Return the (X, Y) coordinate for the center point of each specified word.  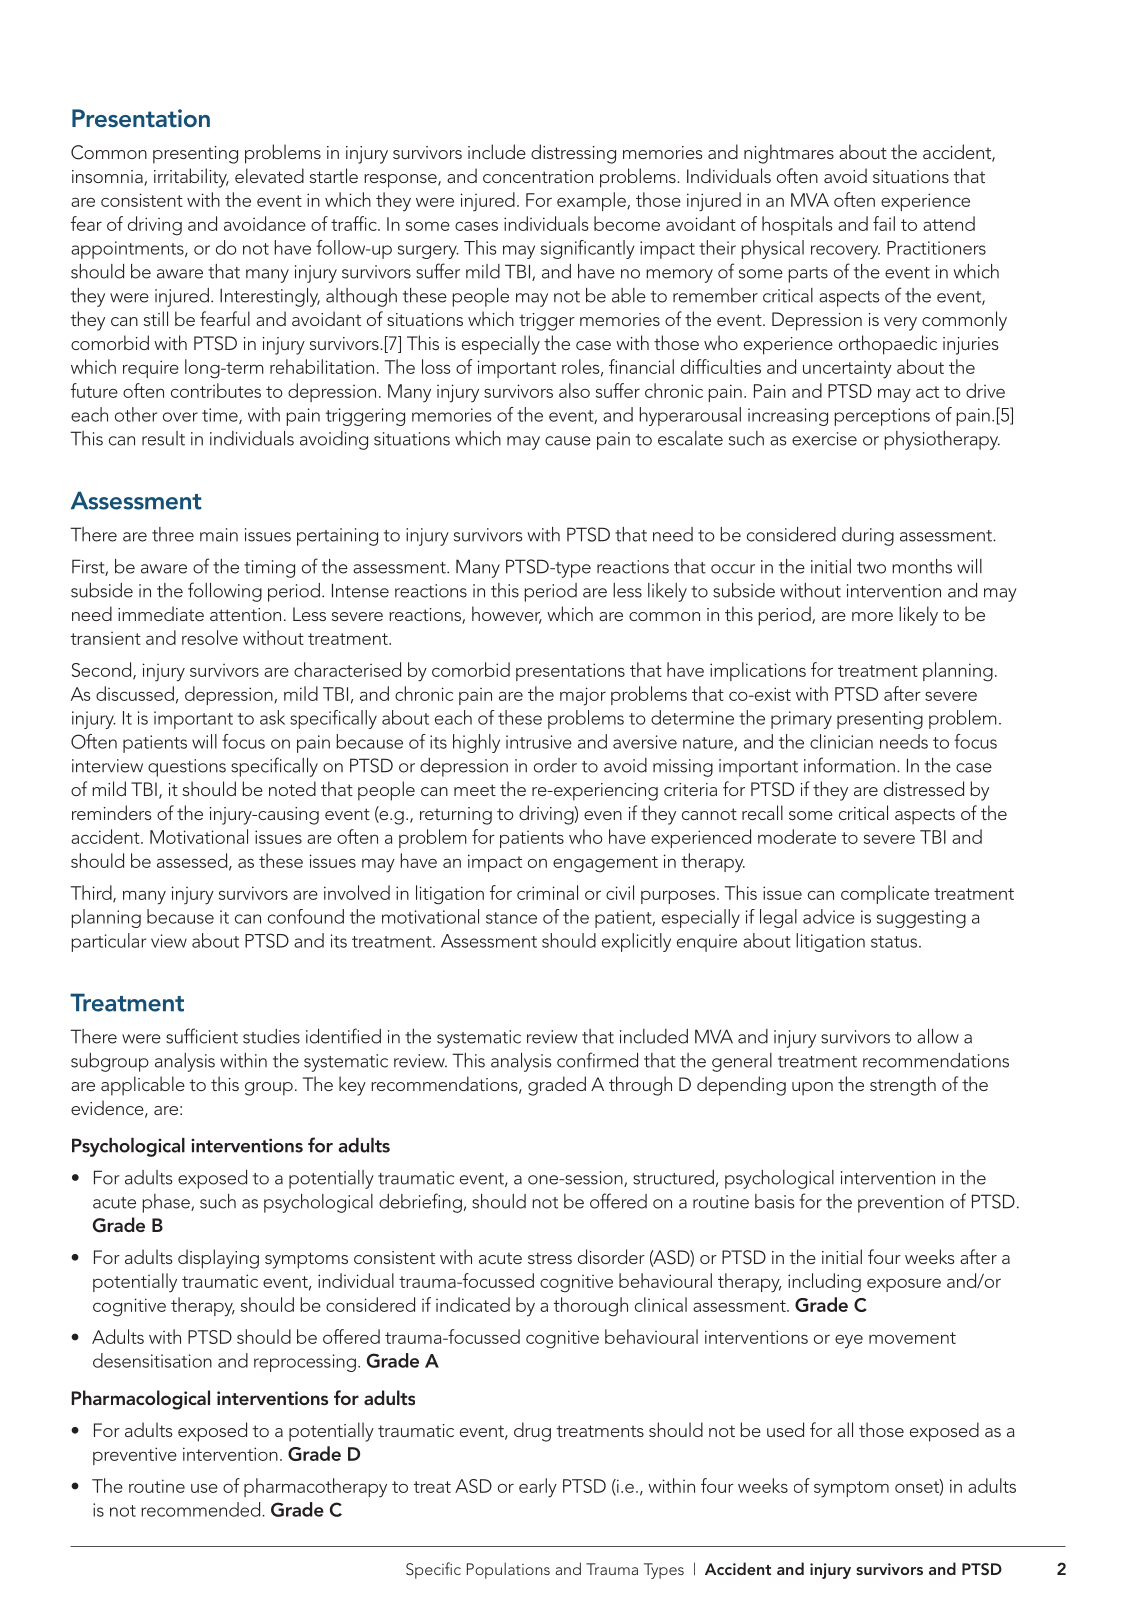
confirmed (597, 1060)
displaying (218, 1259)
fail (884, 223)
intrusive (539, 742)
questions (187, 768)
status (895, 942)
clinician (841, 741)
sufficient (202, 1036)
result (163, 438)
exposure (904, 1285)
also (574, 390)
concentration (538, 176)
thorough (590, 1307)
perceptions (882, 417)
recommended (202, 1509)
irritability (191, 178)
